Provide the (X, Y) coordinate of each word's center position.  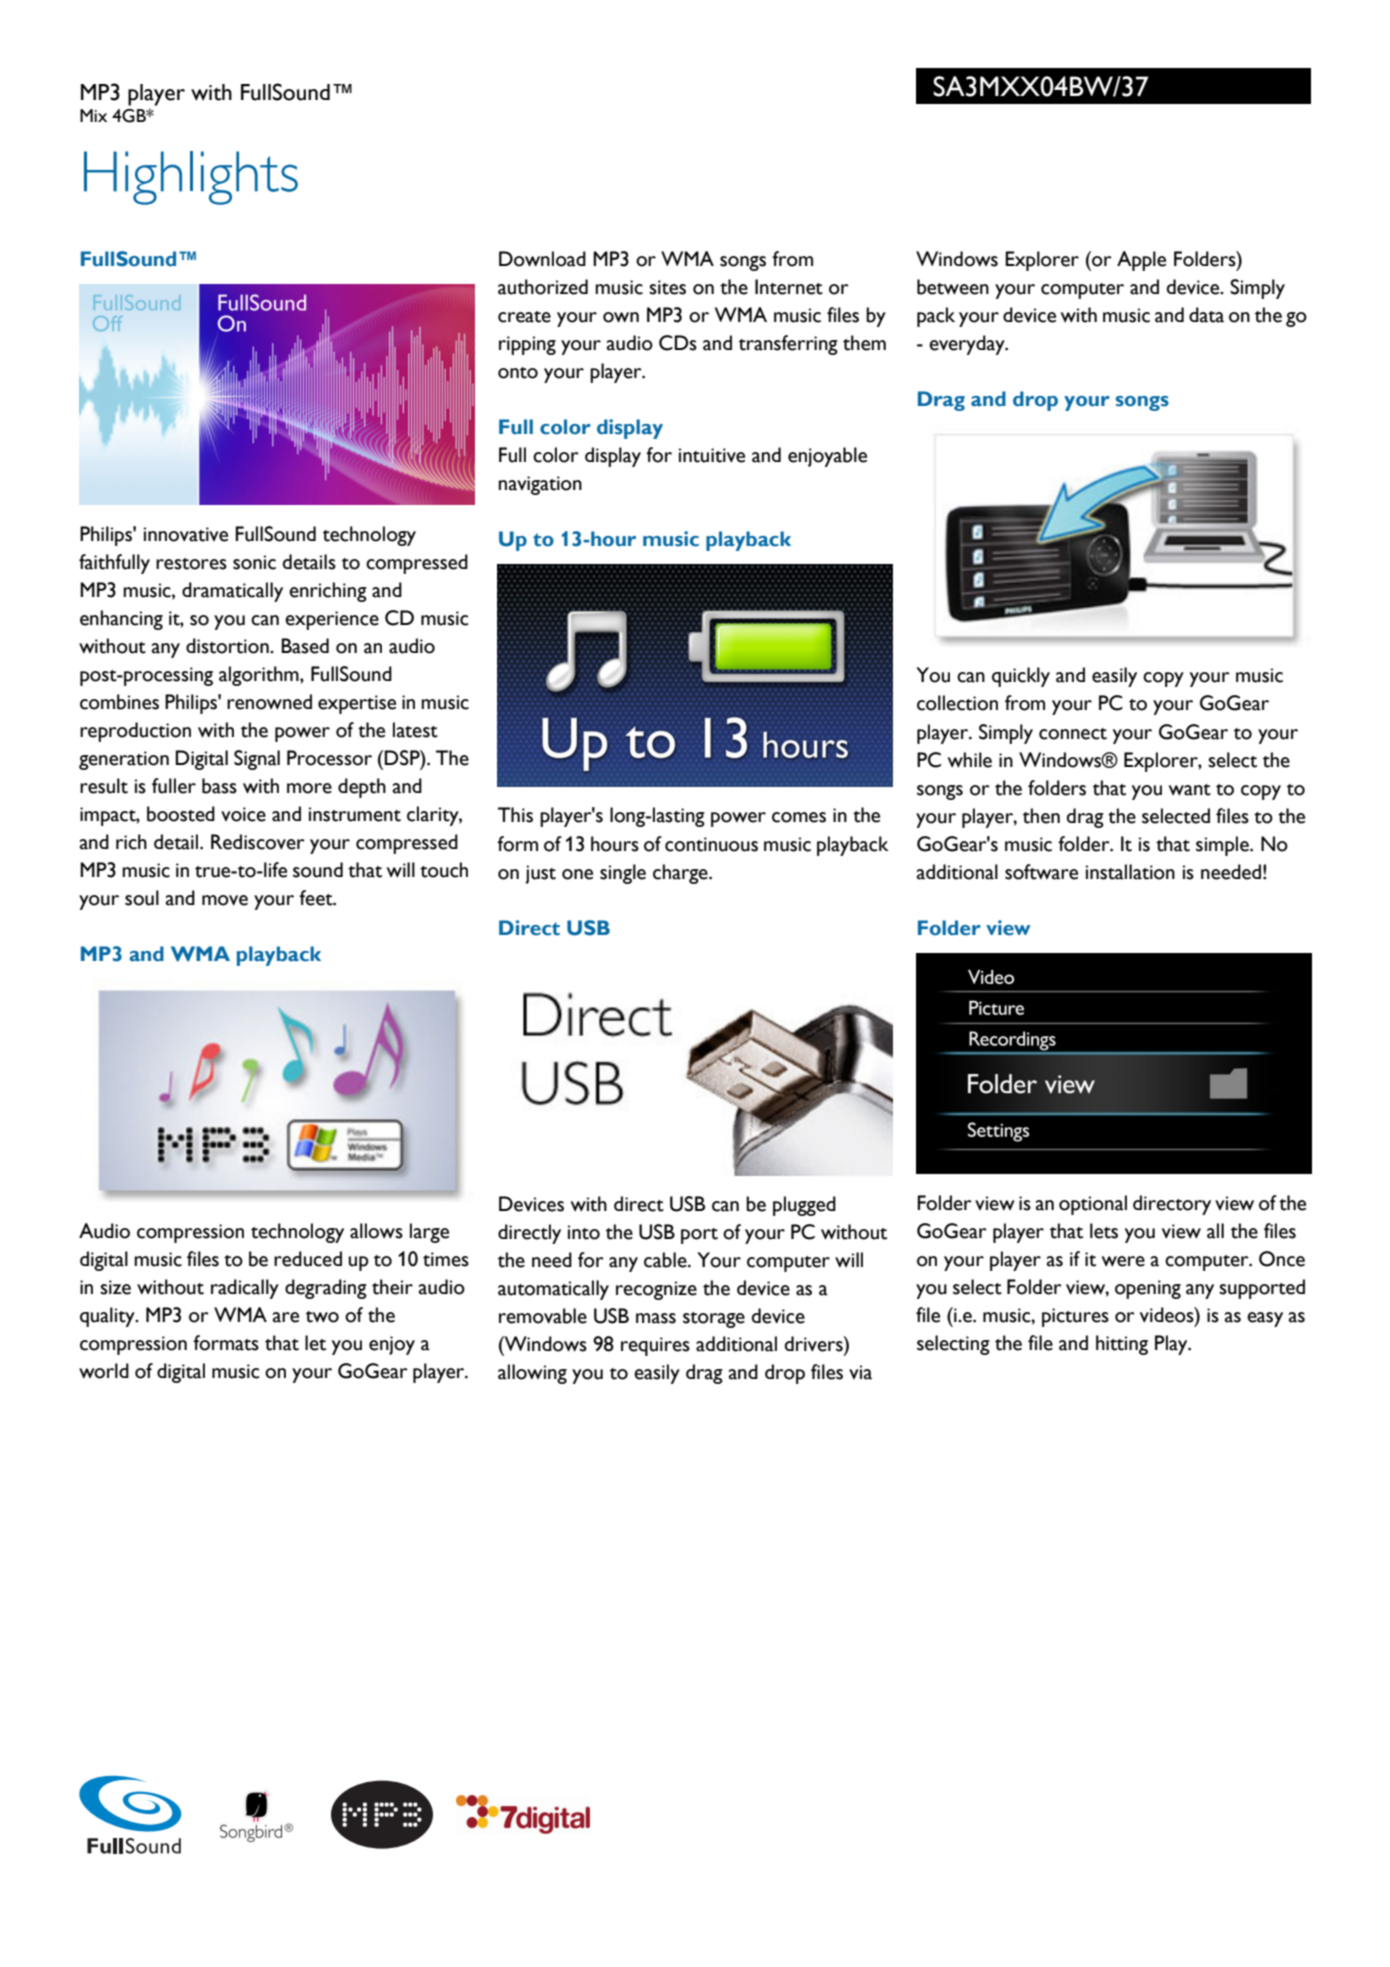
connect (1073, 734)
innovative (186, 534)
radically (245, 1289)
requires (655, 1346)
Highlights (191, 178)
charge (681, 874)
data (1206, 315)
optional (1093, 1205)
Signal (257, 760)
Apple (1141, 261)
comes (799, 817)
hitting (1122, 1345)
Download (542, 259)
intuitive (712, 455)
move (225, 900)
